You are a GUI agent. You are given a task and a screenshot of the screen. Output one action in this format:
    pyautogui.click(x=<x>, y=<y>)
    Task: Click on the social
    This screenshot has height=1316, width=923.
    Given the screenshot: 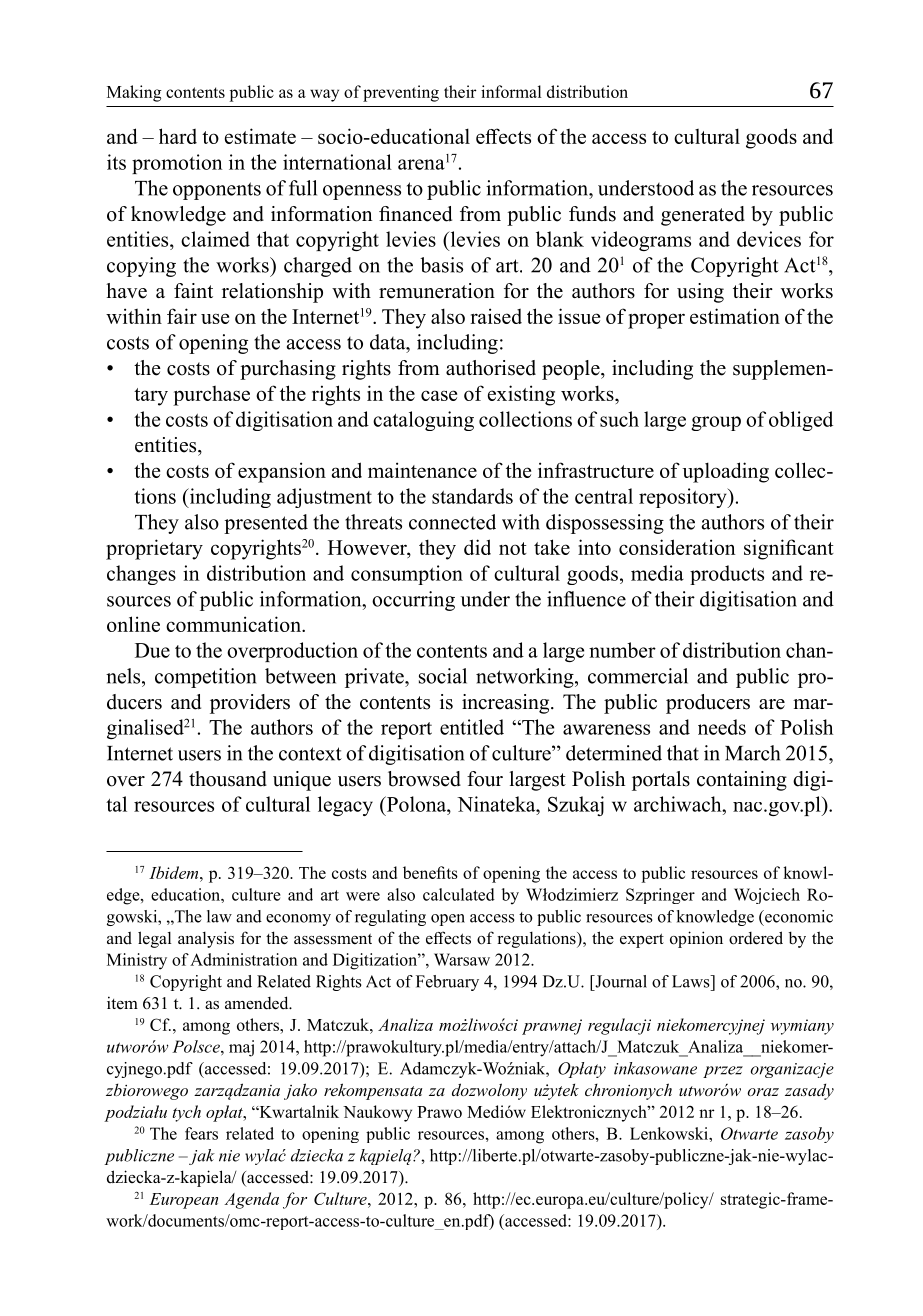 What is the action you would take?
    pyautogui.click(x=443, y=676)
